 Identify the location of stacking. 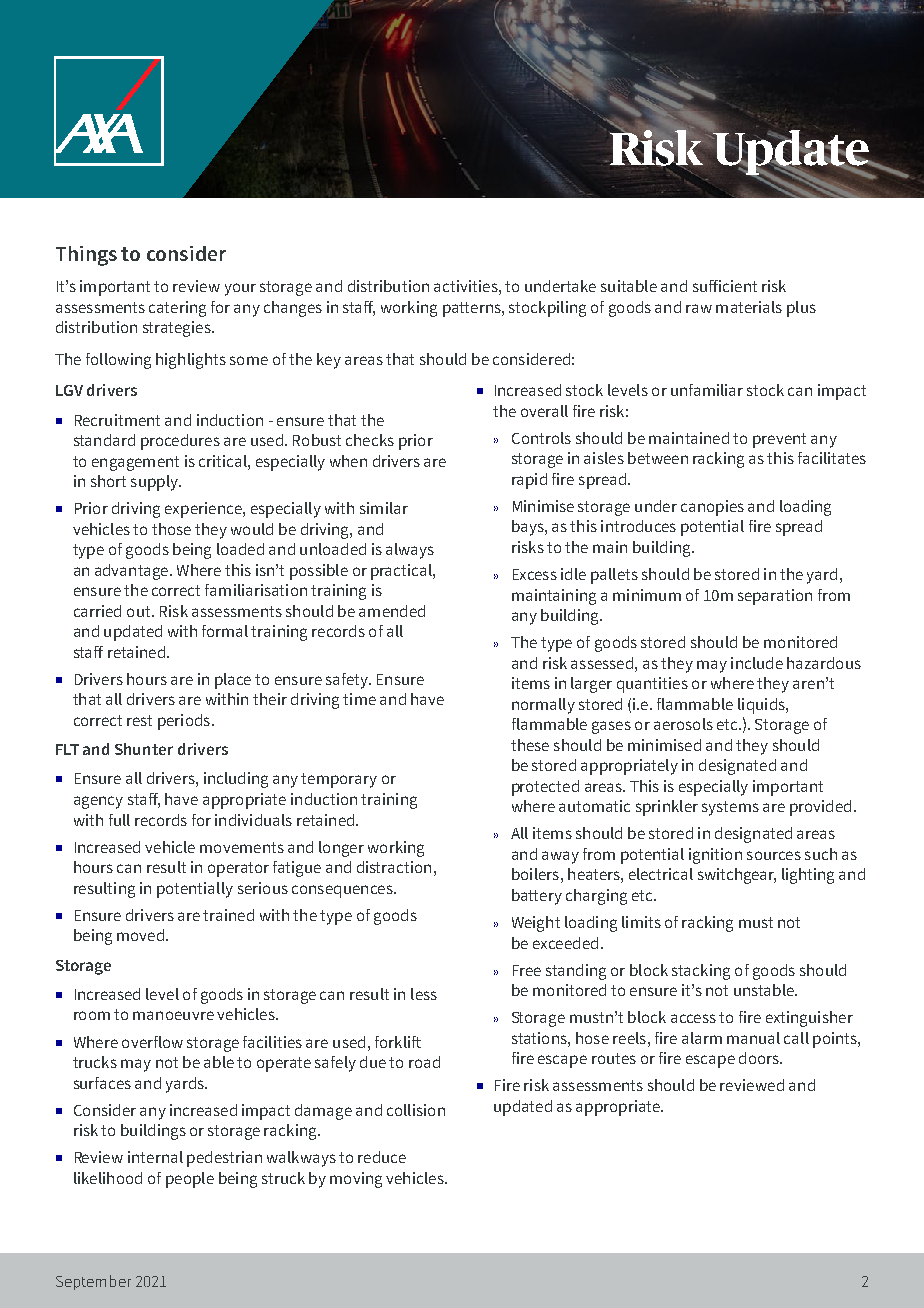
(701, 972).
